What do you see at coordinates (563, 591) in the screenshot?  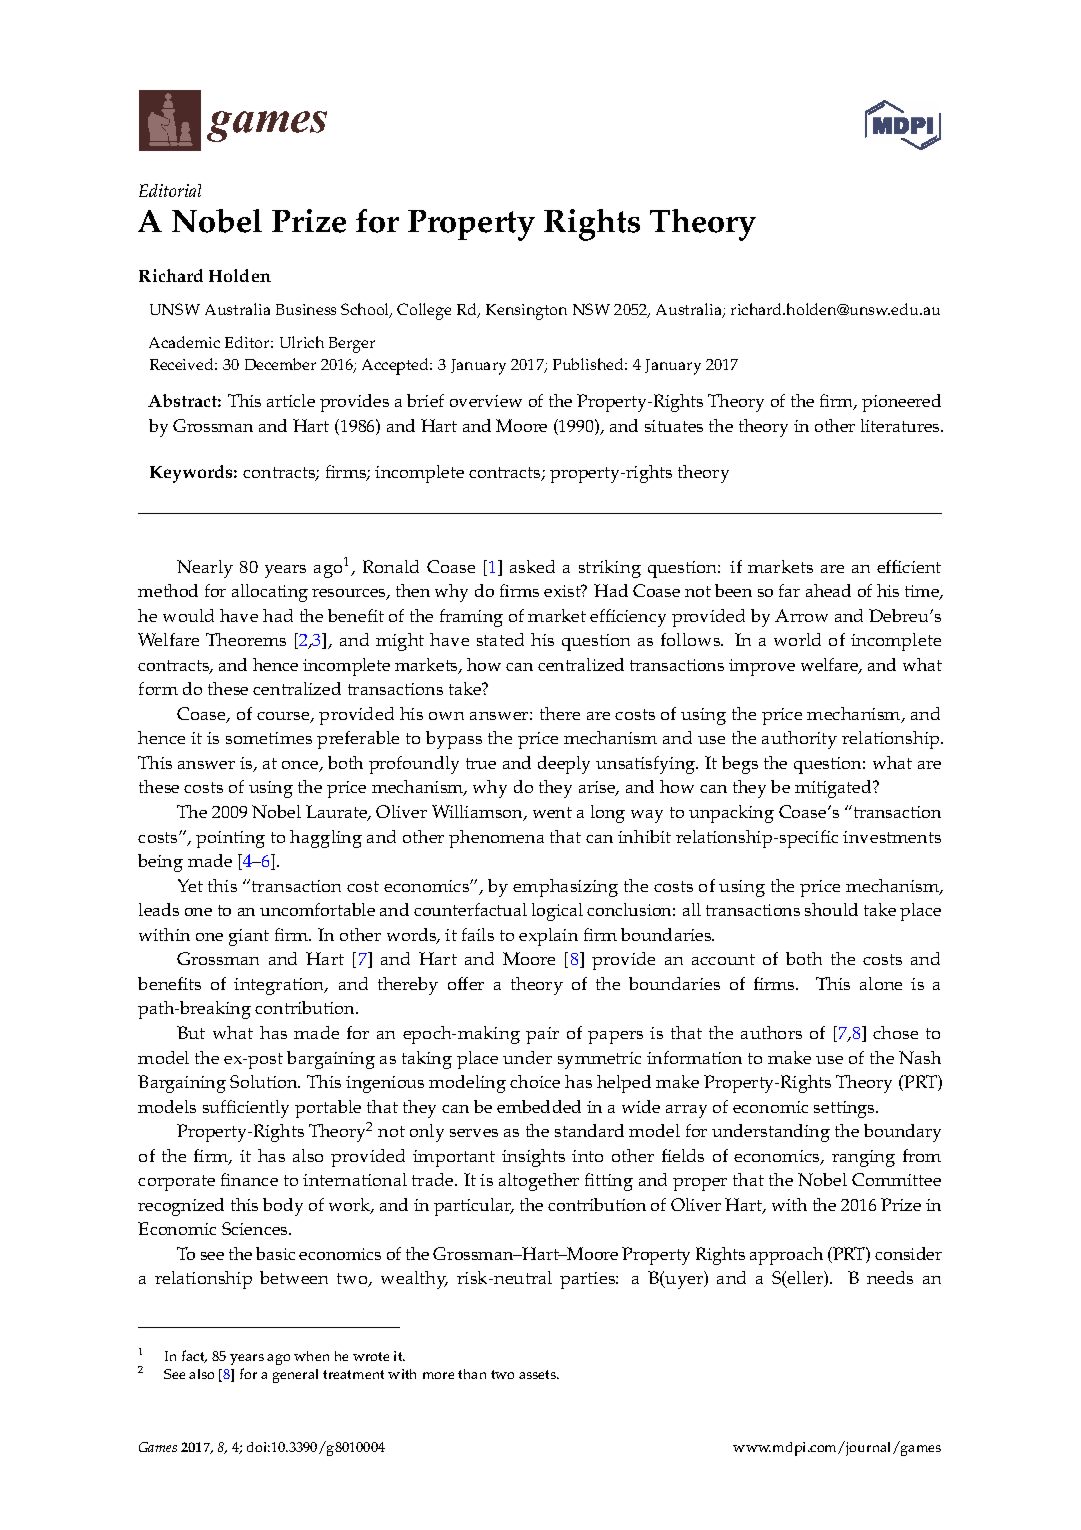 I see `exist` at bounding box center [563, 591].
